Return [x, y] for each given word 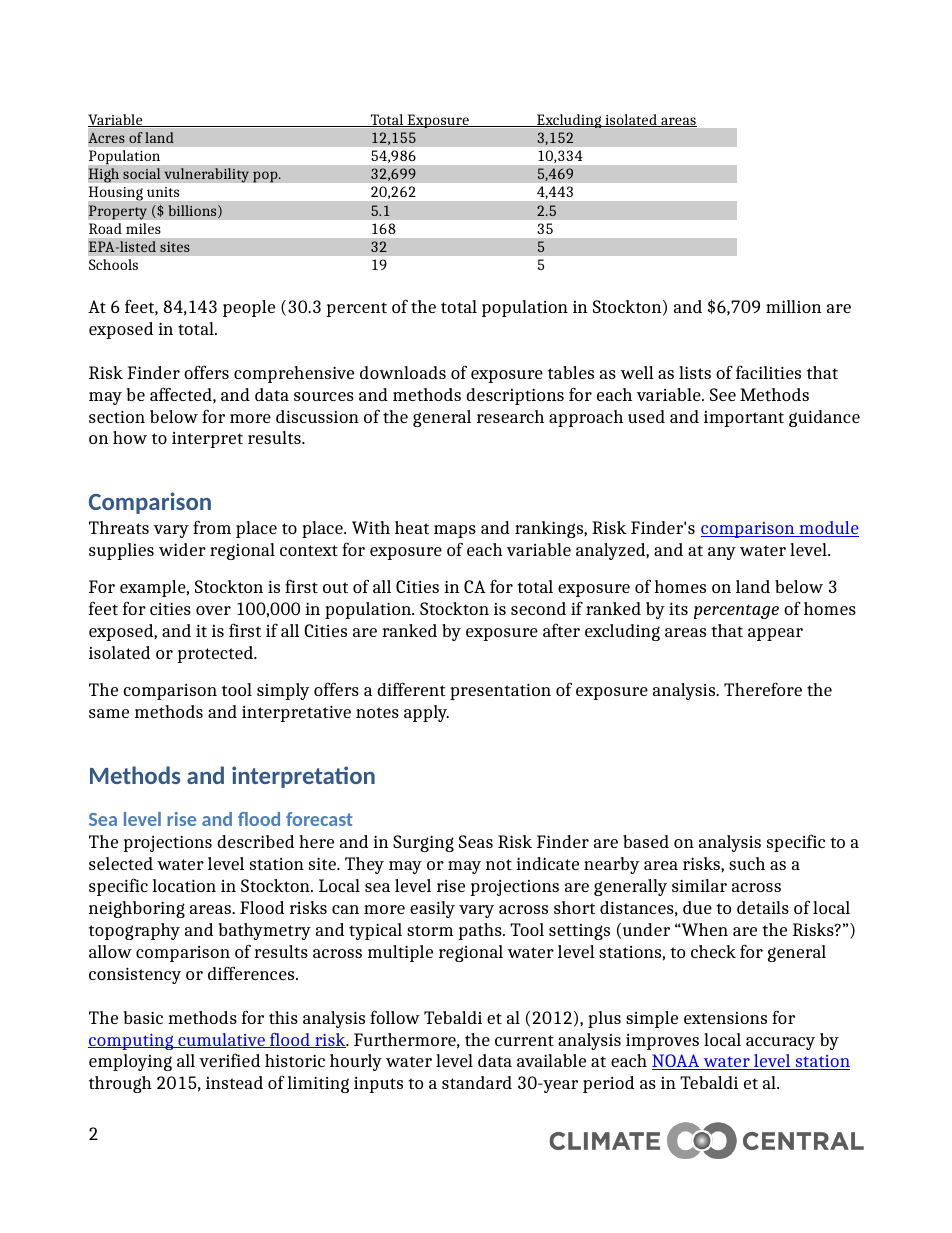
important [744, 419]
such [747, 863]
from [212, 527]
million [793, 306]
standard [477, 1082]
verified [229, 1060]
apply [426, 713]
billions [194, 211]
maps [455, 531]
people [249, 308]
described [255, 841]
